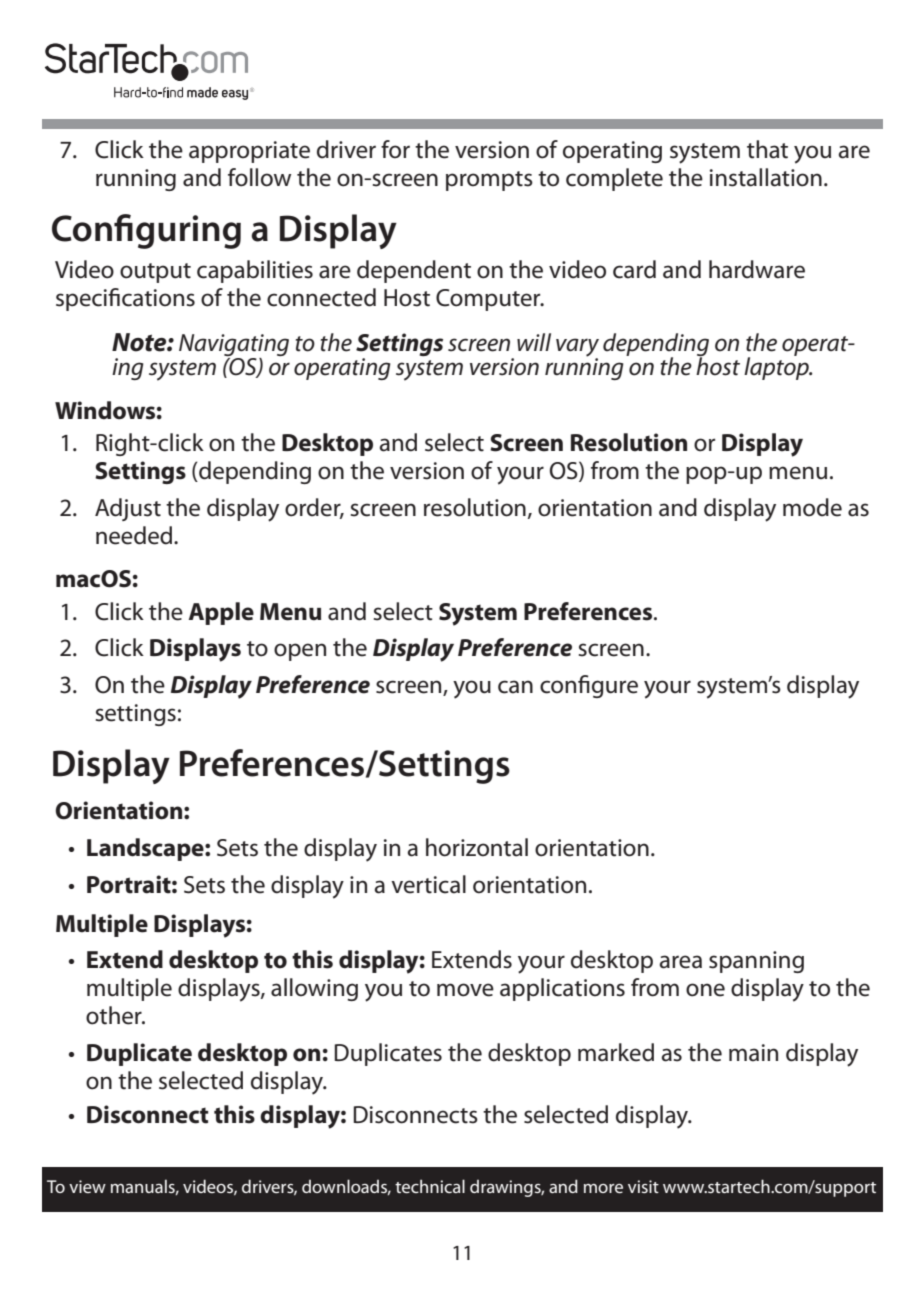 This screenshot has width=924, height=1303. What do you see at coordinates (87, 1186) in the screenshot?
I see `view` at bounding box center [87, 1186].
